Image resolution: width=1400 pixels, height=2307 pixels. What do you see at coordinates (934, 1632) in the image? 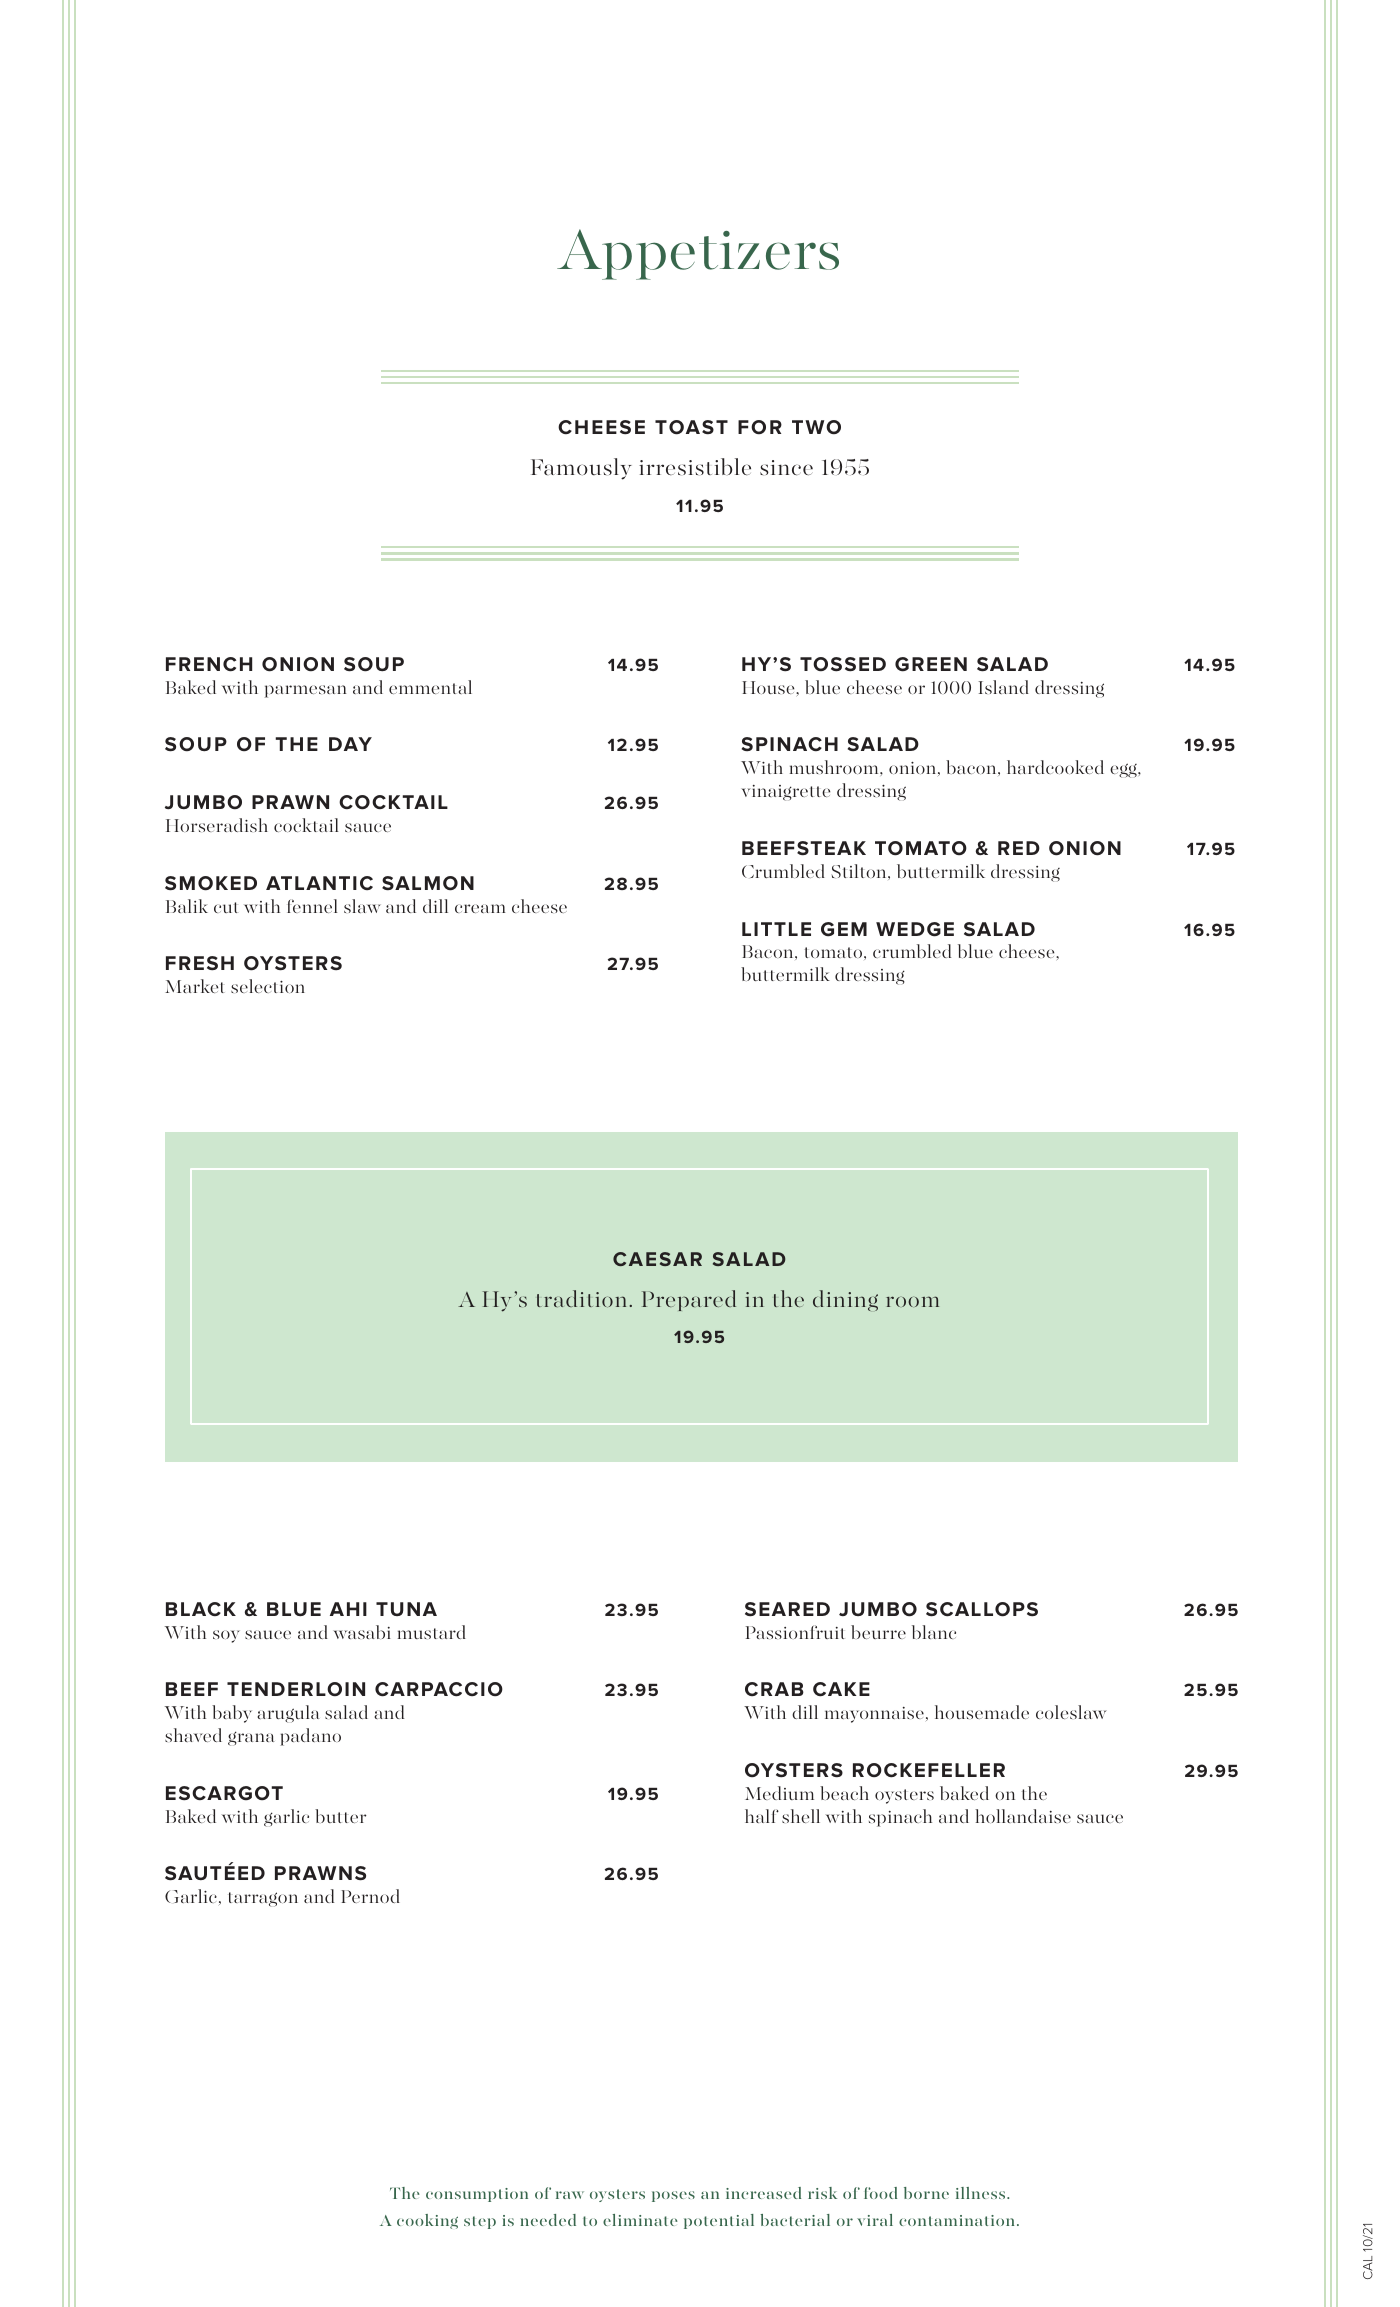
I see `blanc` at bounding box center [934, 1632].
